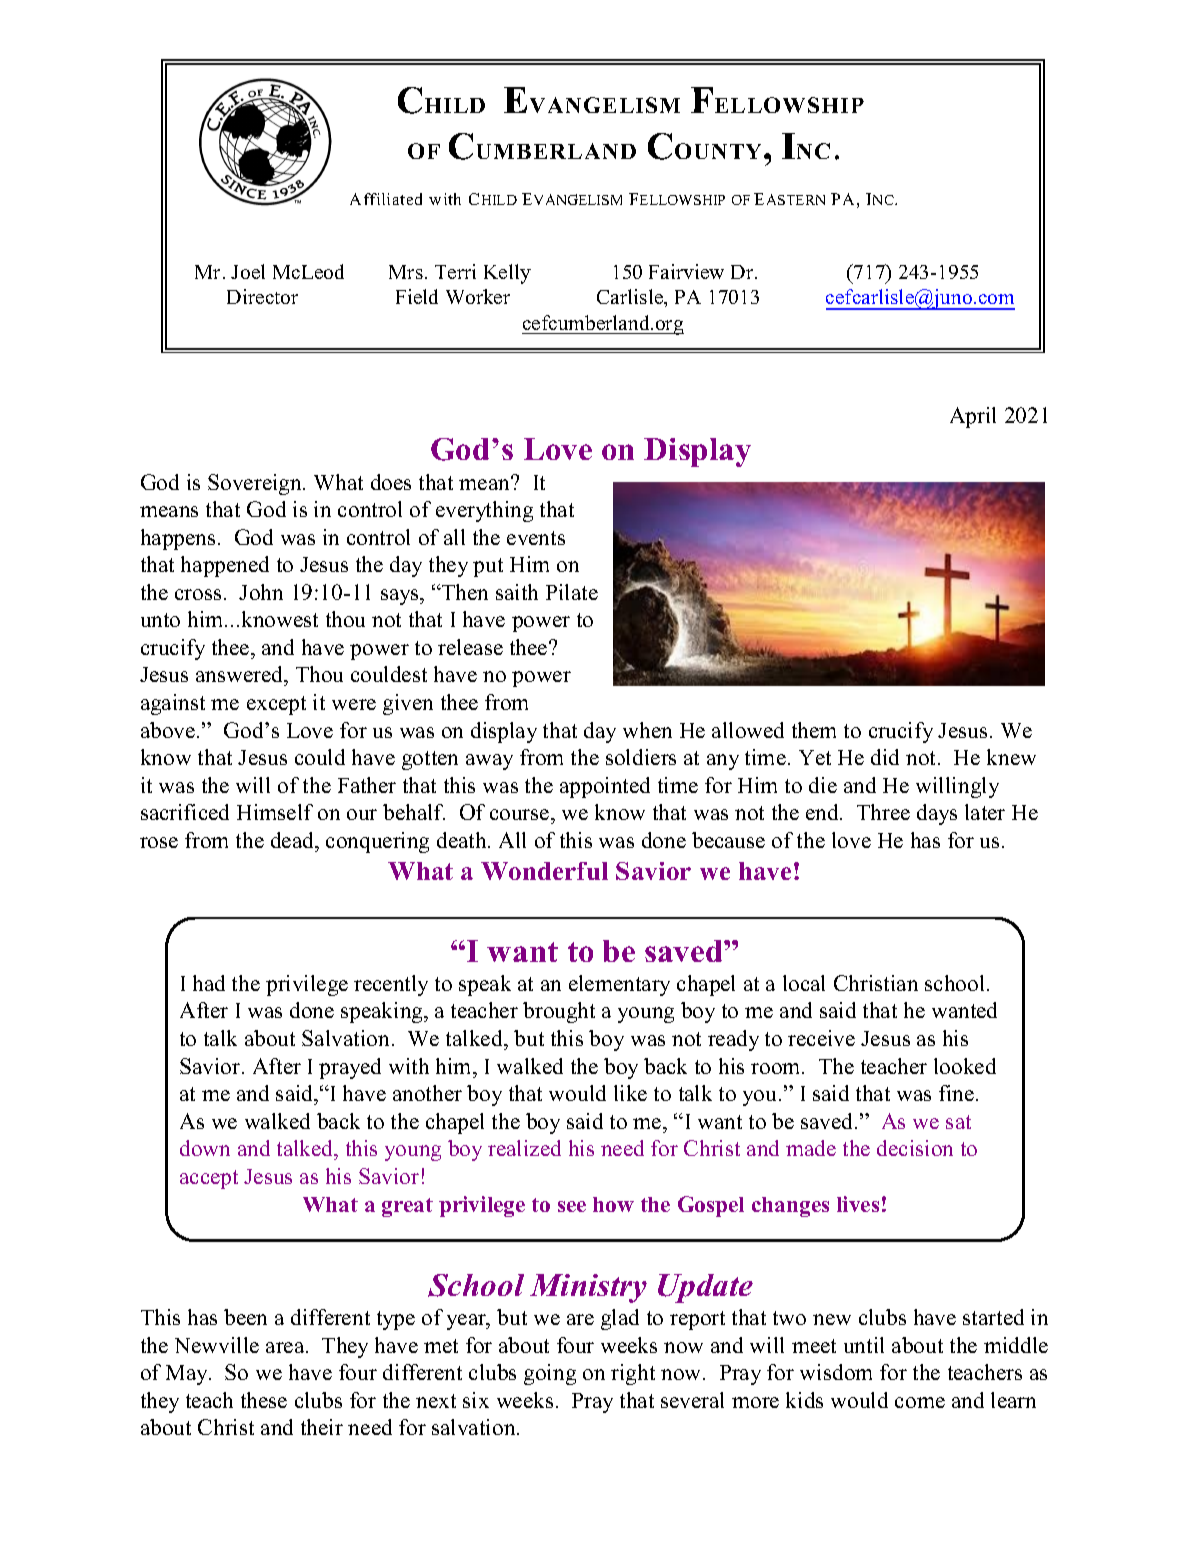  What do you see at coordinates (264, 1400) in the document?
I see `these` at bounding box center [264, 1400].
